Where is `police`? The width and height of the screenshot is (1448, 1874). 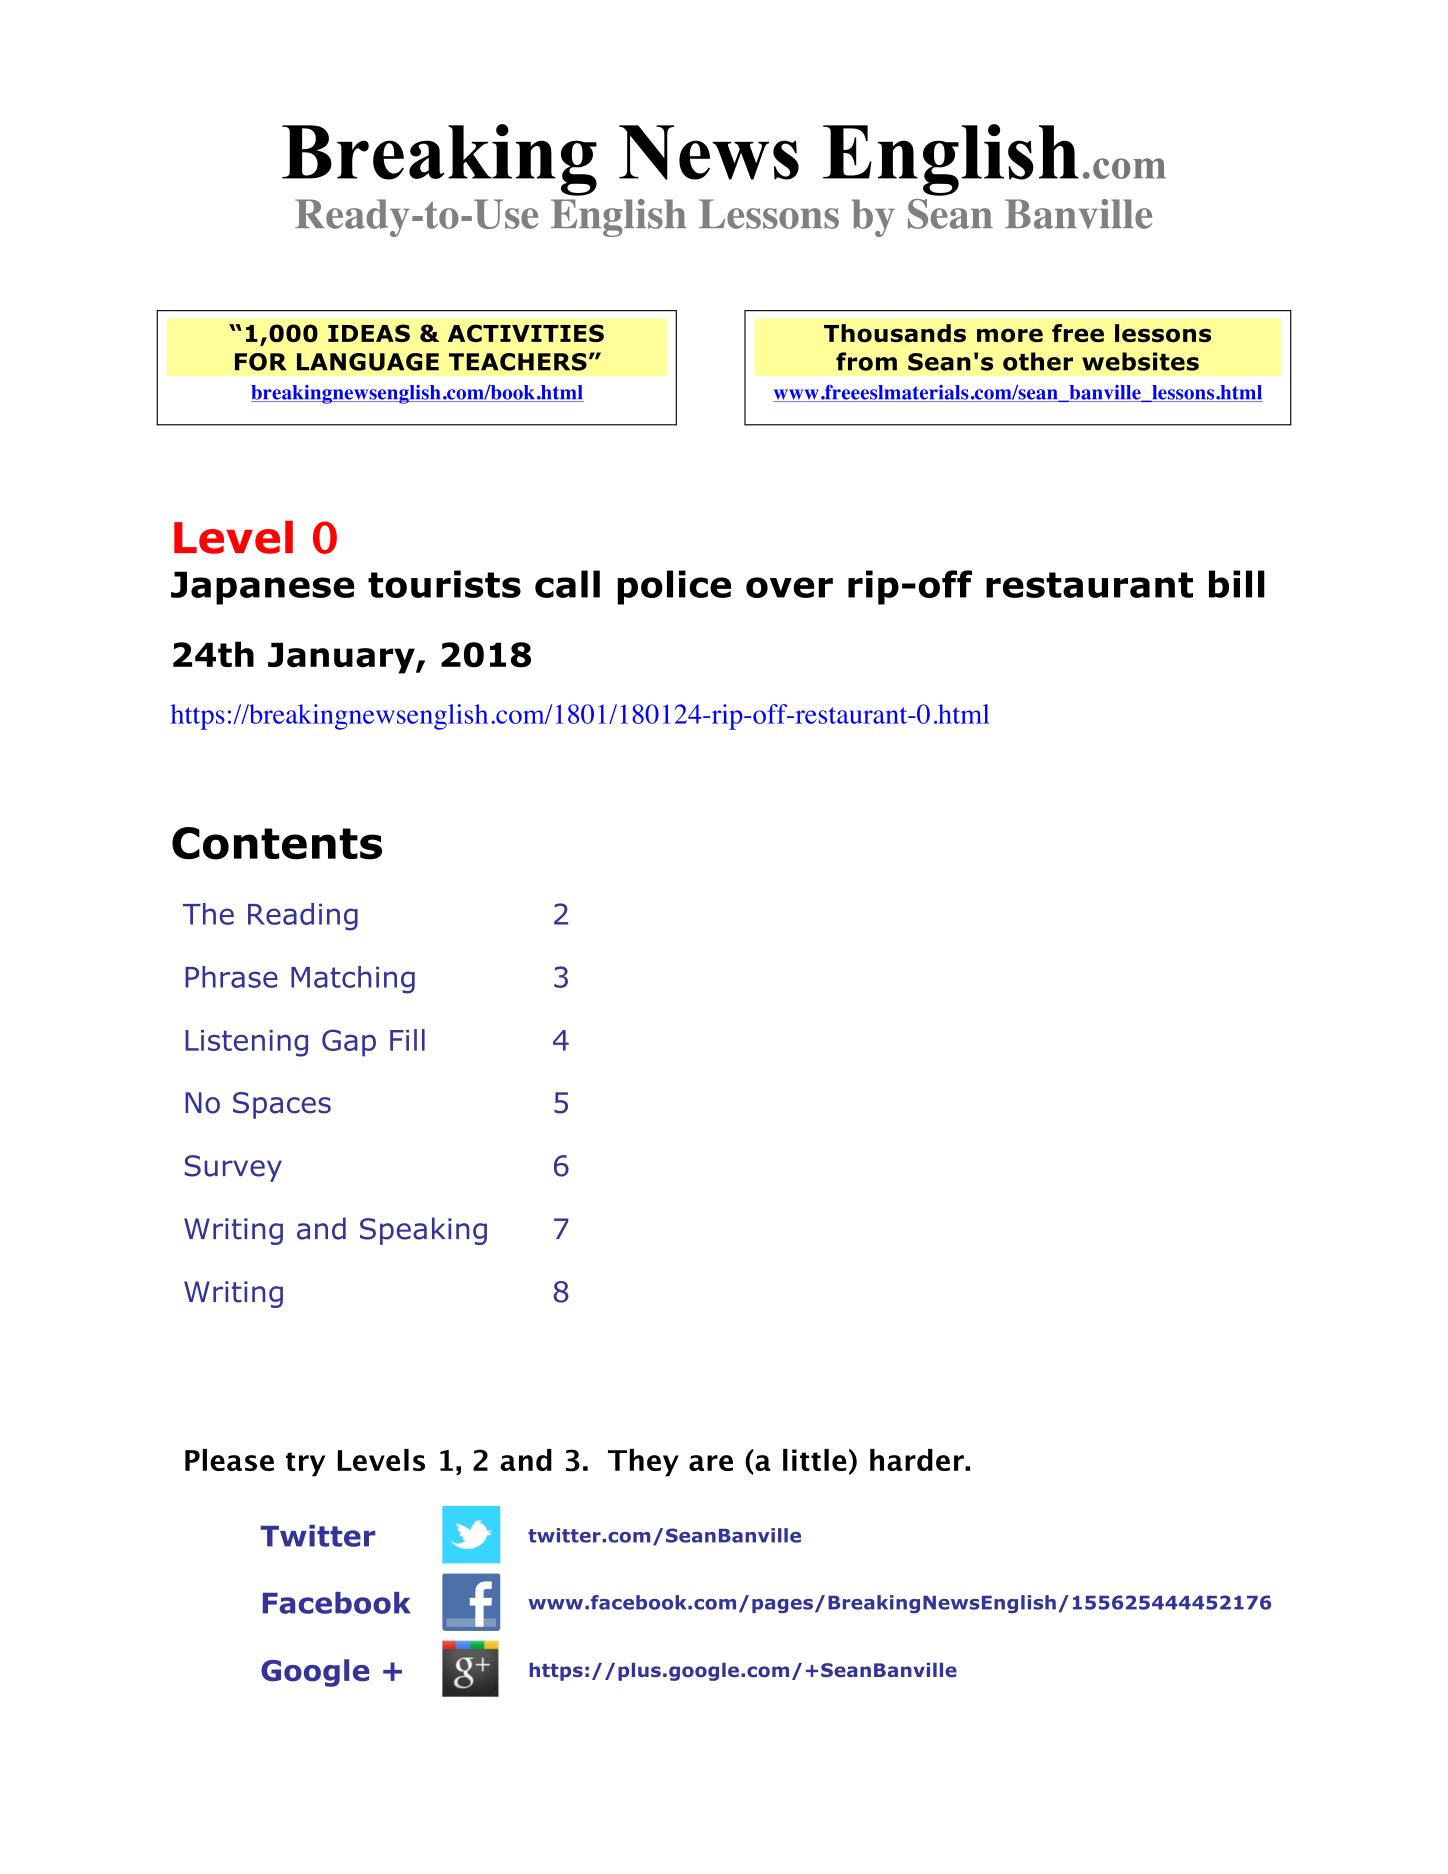
police is located at coordinates (674, 587).
